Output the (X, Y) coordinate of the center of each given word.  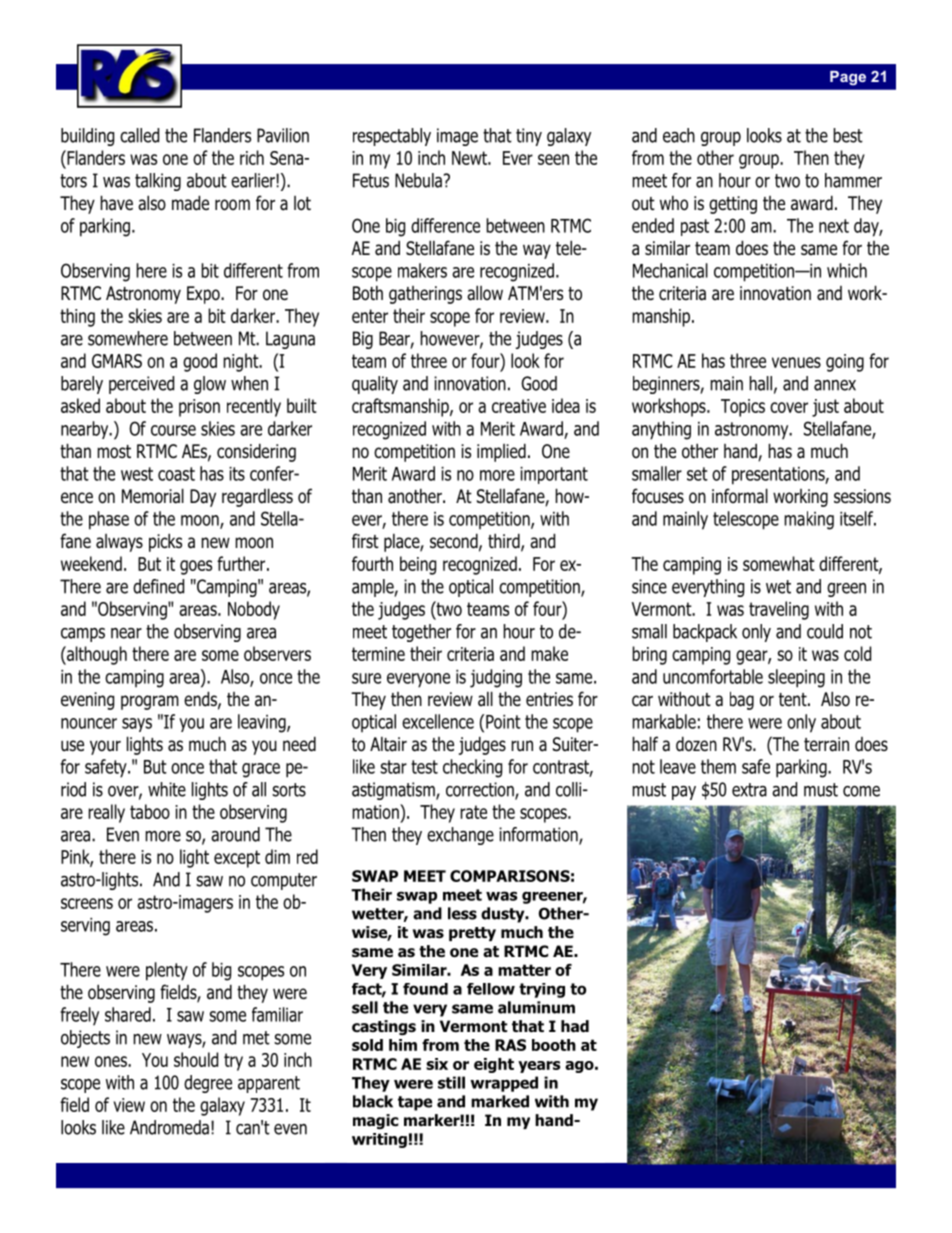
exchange (460, 836)
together (421, 633)
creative (519, 406)
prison (199, 408)
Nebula (418, 180)
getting (733, 205)
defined (158, 586)
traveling (779, 610)
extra (749, 790)
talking (158, 182)
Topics (743, 408)
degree (208, 1084)
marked (500, 1101)
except (237, 859)
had (575, 1026)
